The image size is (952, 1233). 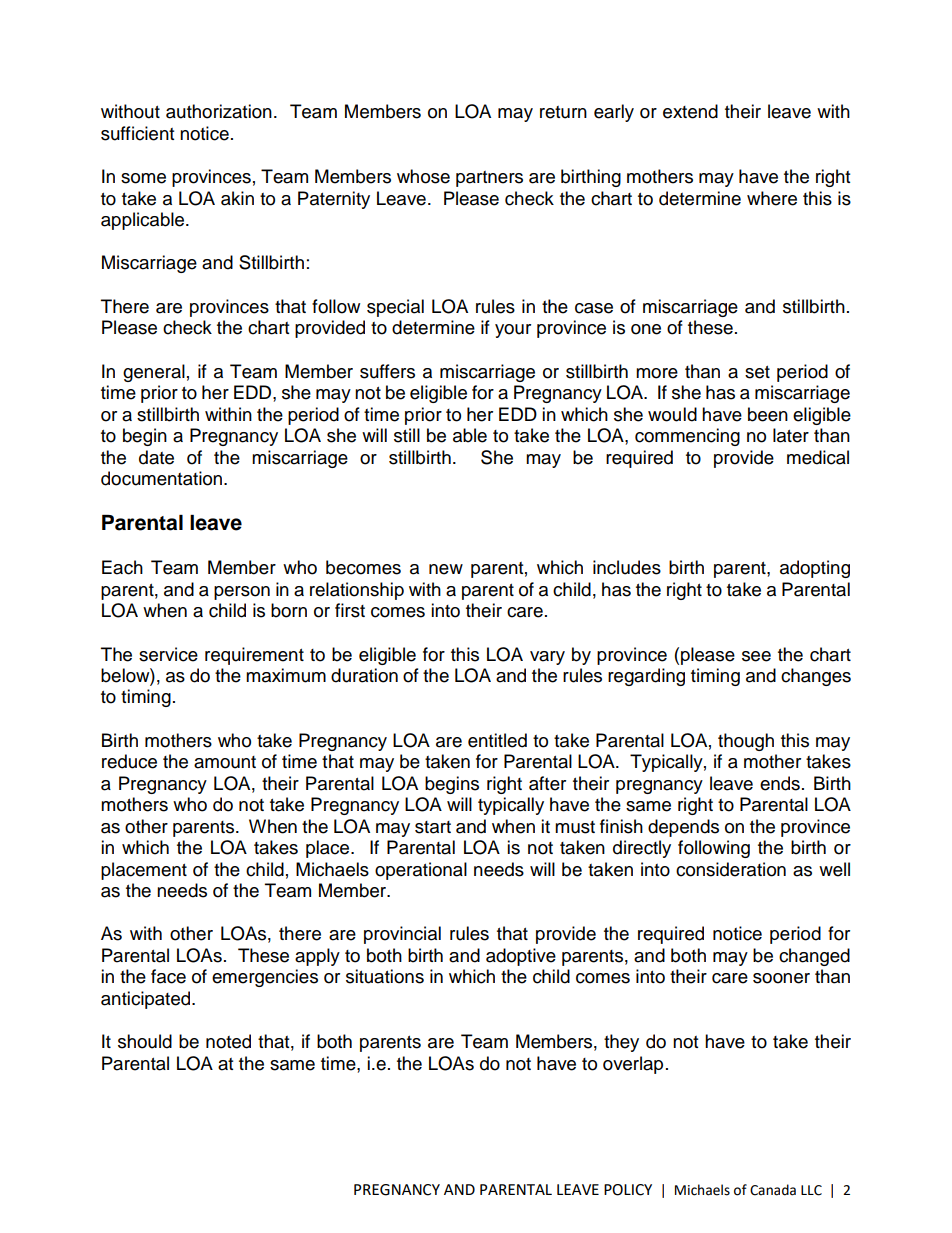 What do you see at coordinates (168, 654) in the page?
I see `service` at bounding box center [168, 654].
